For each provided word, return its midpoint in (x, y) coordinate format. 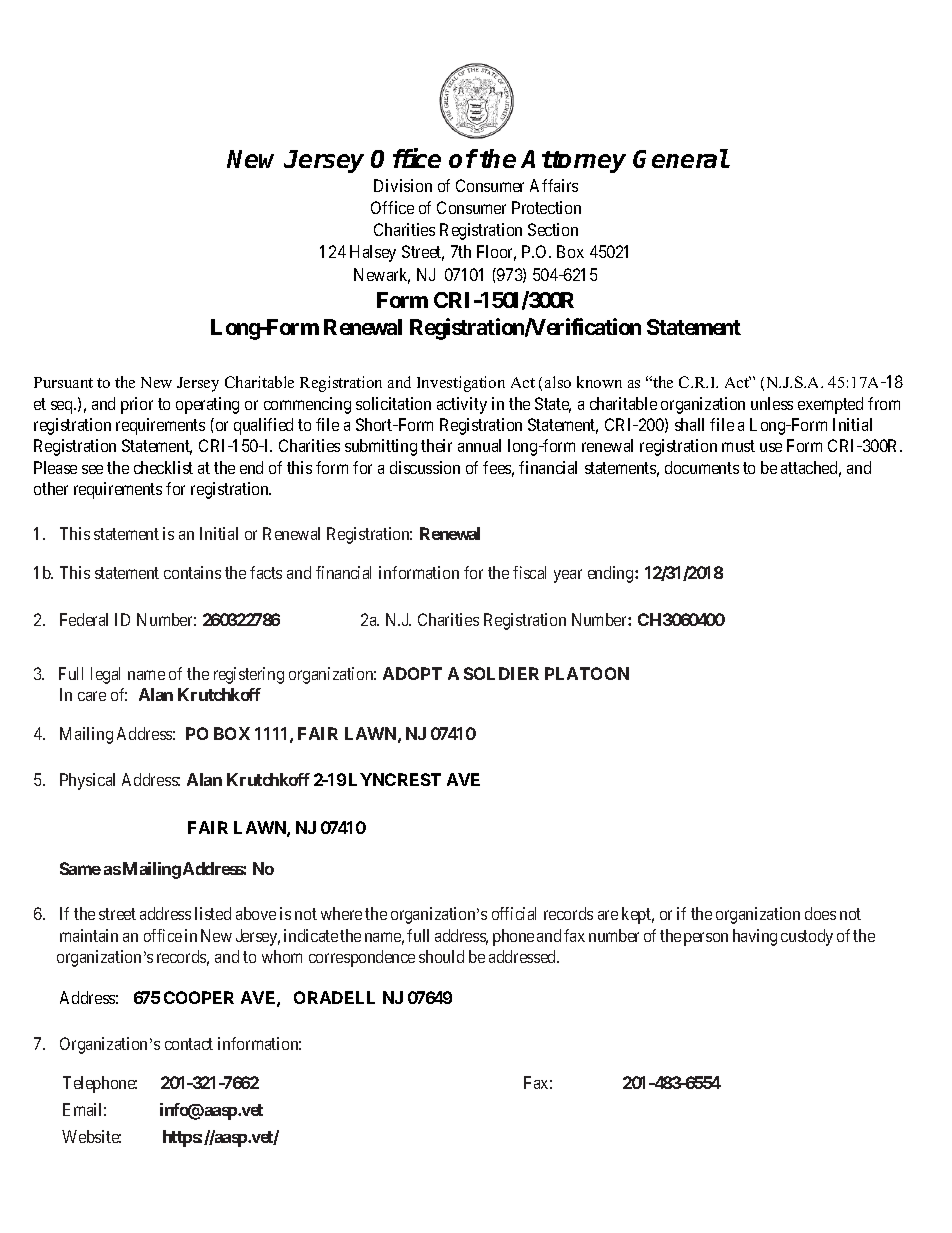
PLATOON (587, 673)
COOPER (199, 997)
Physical (87, 781)
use (771, 447)
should (441, 956)
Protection (546, 207)
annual (479, 445)
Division (403, 185)
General (681, 158)
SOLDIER (501, 673)
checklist (163, 467)
